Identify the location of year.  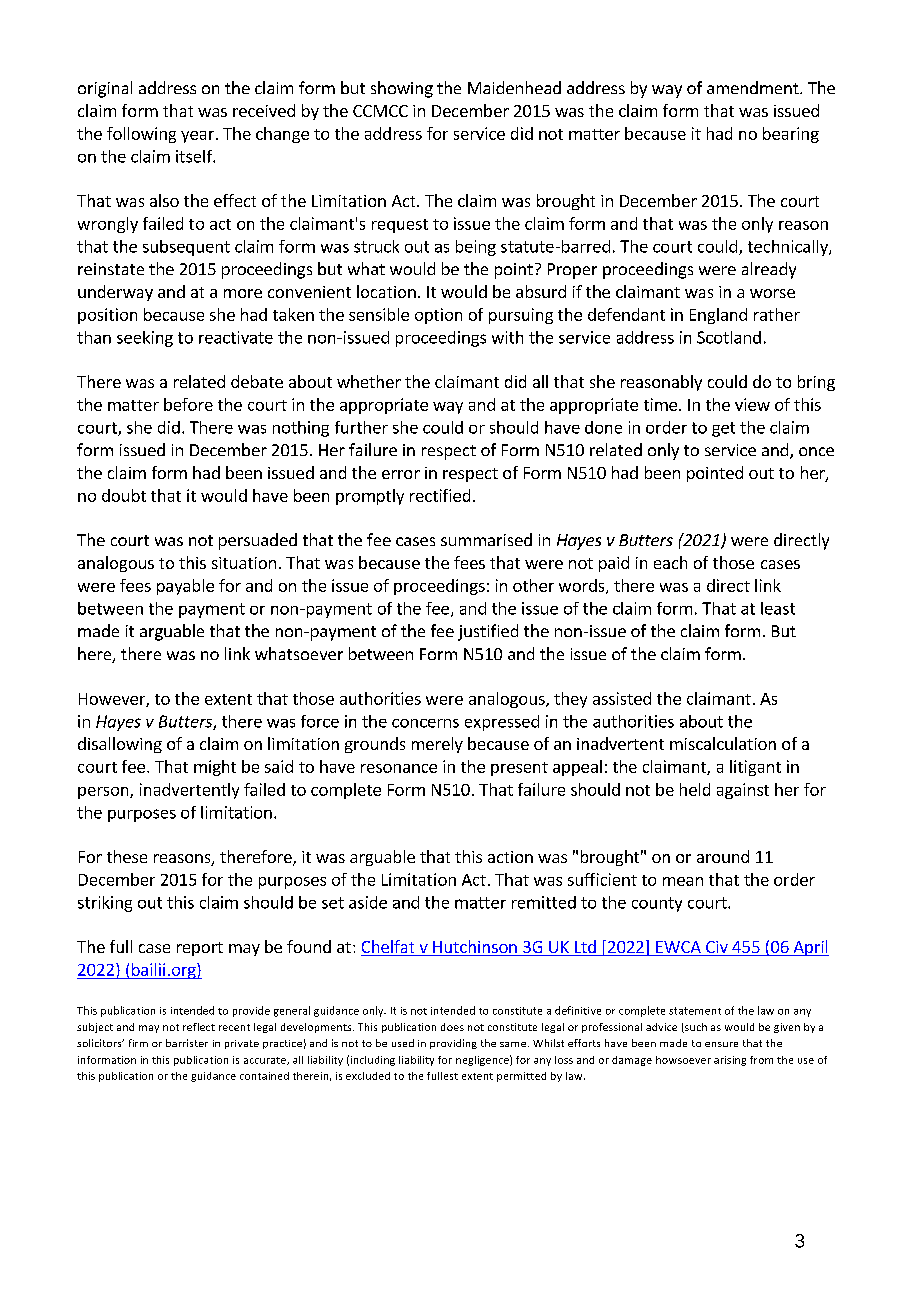
(197, 137).
